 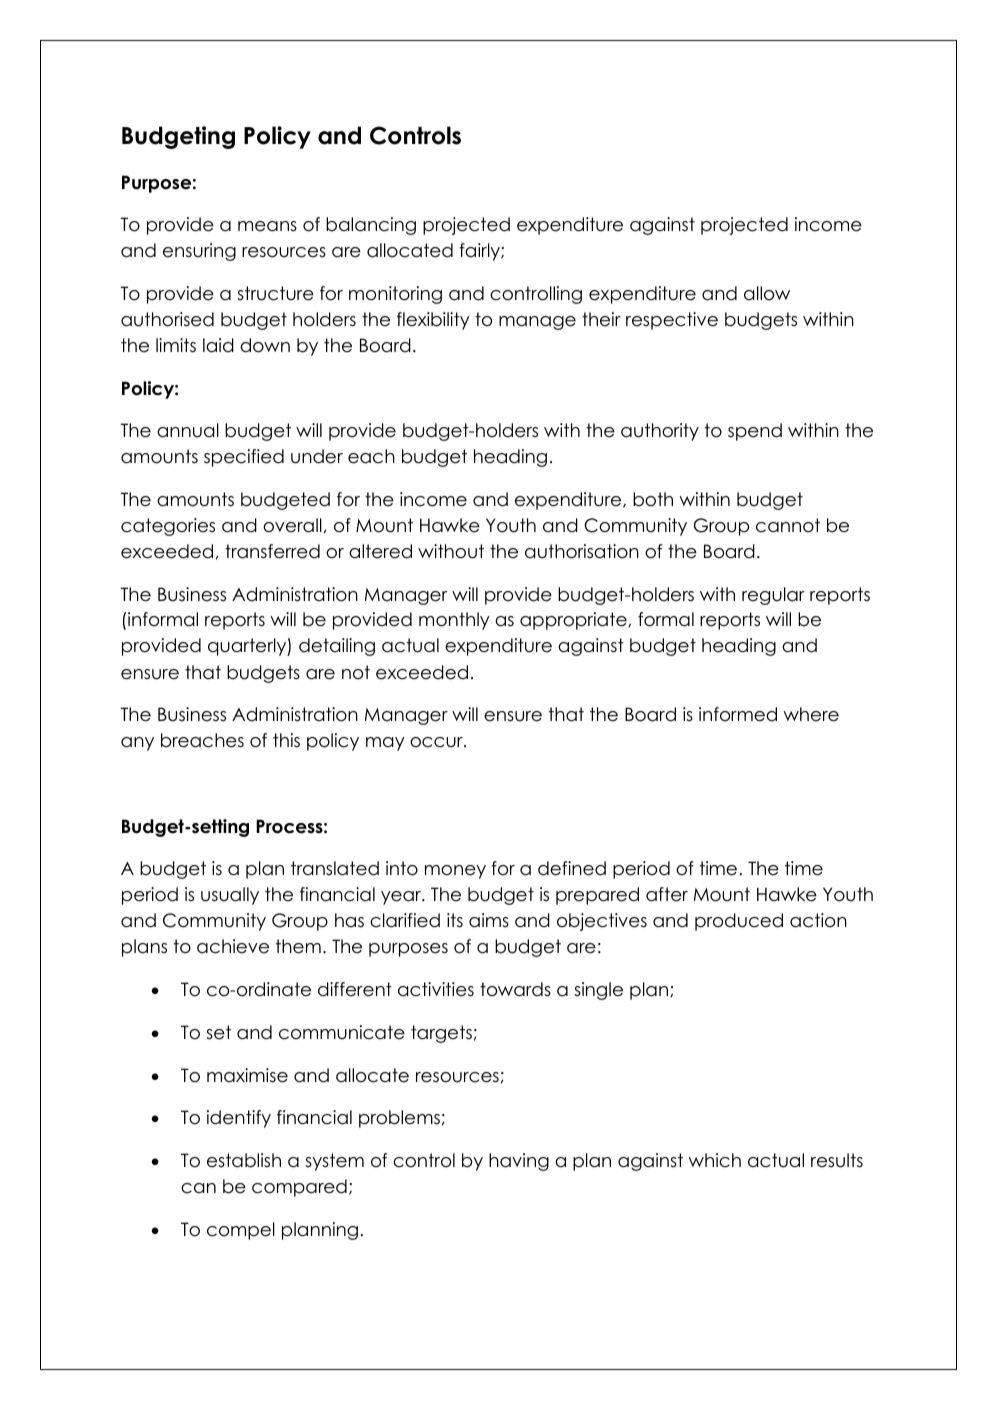 What do you see at coordinates (241, 1231) in the screenshot?
I see `compel` at bounding box center [241, 1231].
